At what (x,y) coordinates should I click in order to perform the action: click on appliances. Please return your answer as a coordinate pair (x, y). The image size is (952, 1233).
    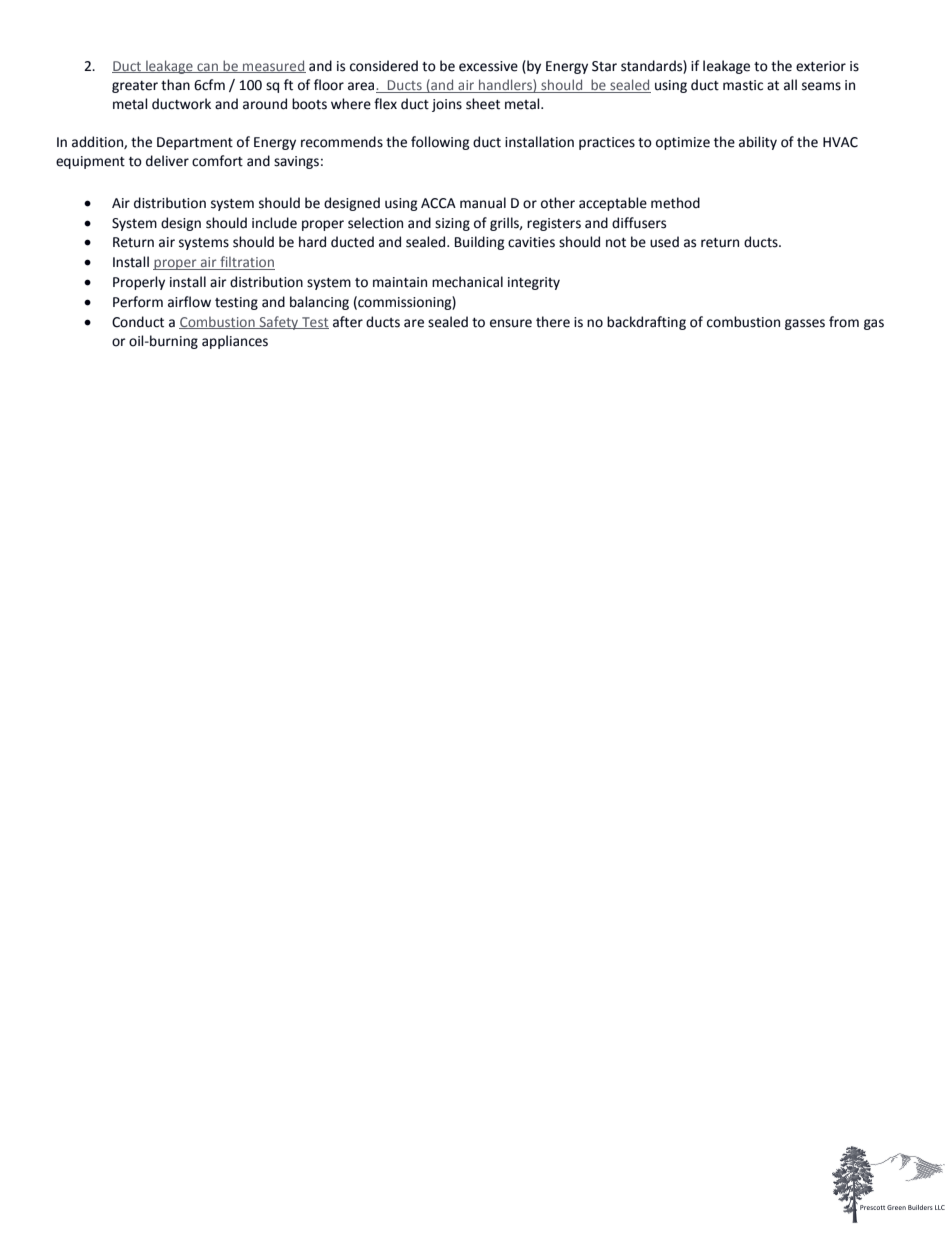
    Looking at the image, I should click on (235, 342).
